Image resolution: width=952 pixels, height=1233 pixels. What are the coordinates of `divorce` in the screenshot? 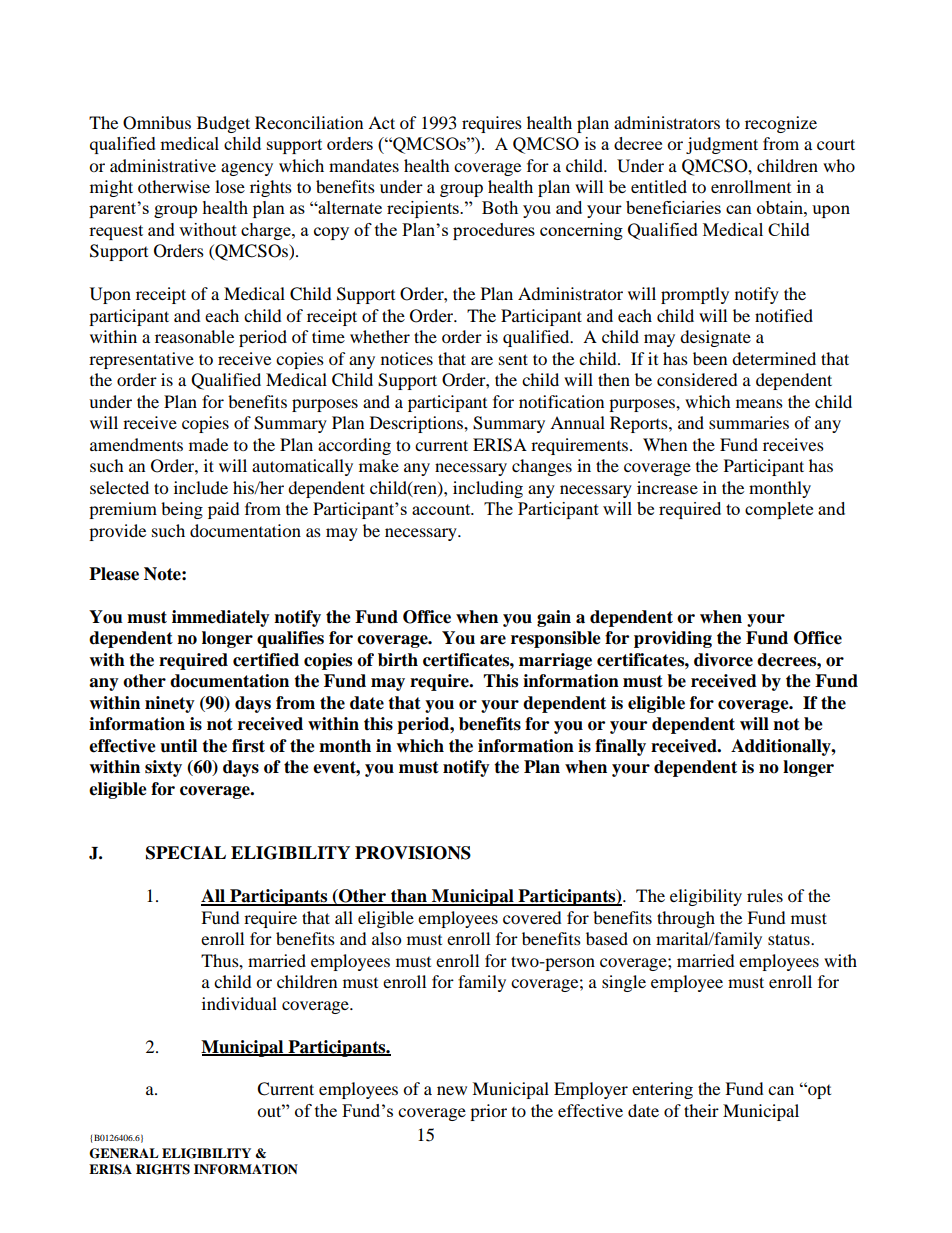 It's located at (723, 660).
